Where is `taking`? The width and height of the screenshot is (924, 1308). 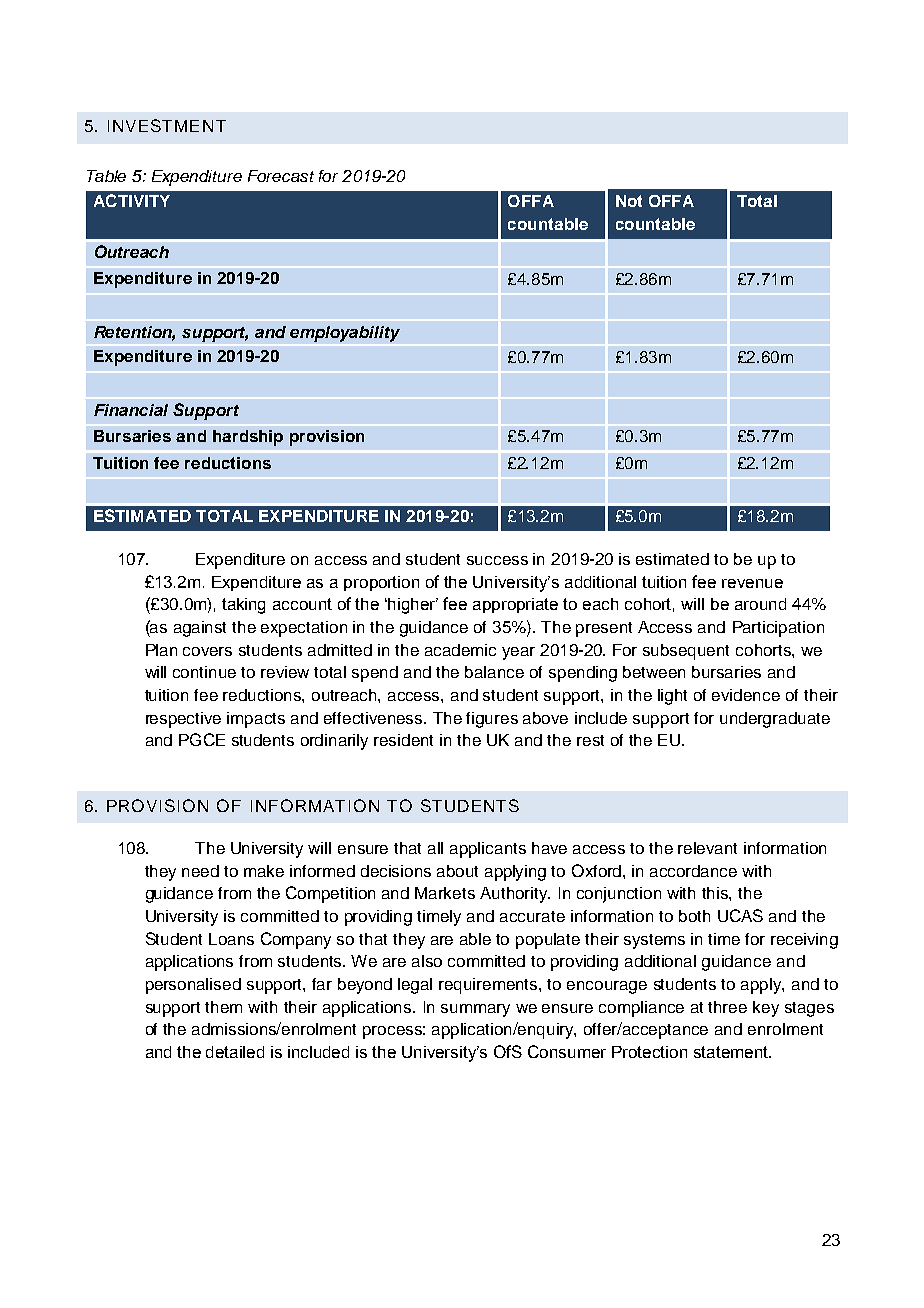 taking is located at coordinates (243, 606).
